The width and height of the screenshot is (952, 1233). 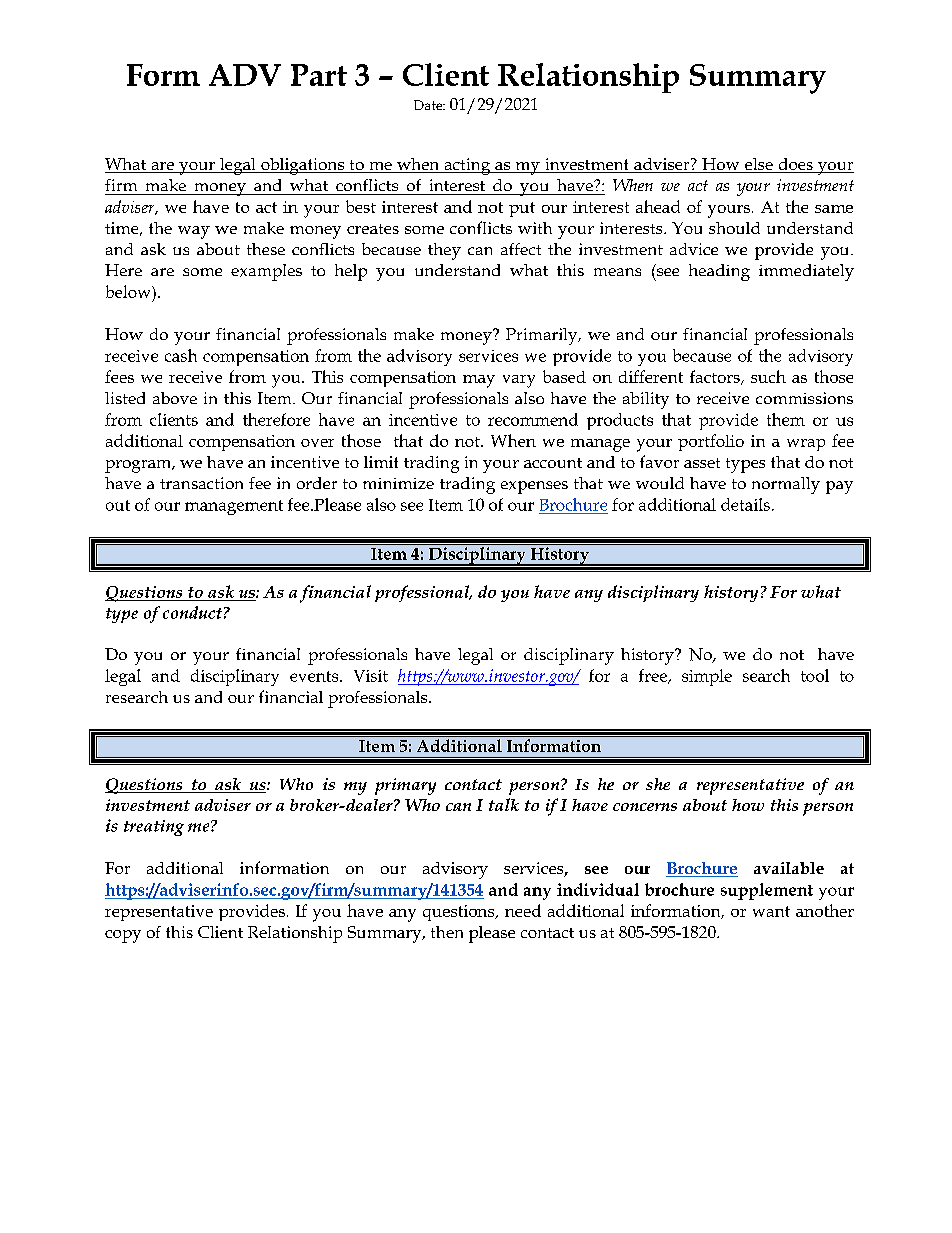 I want to click on copy, so click(x=123, y=936).
